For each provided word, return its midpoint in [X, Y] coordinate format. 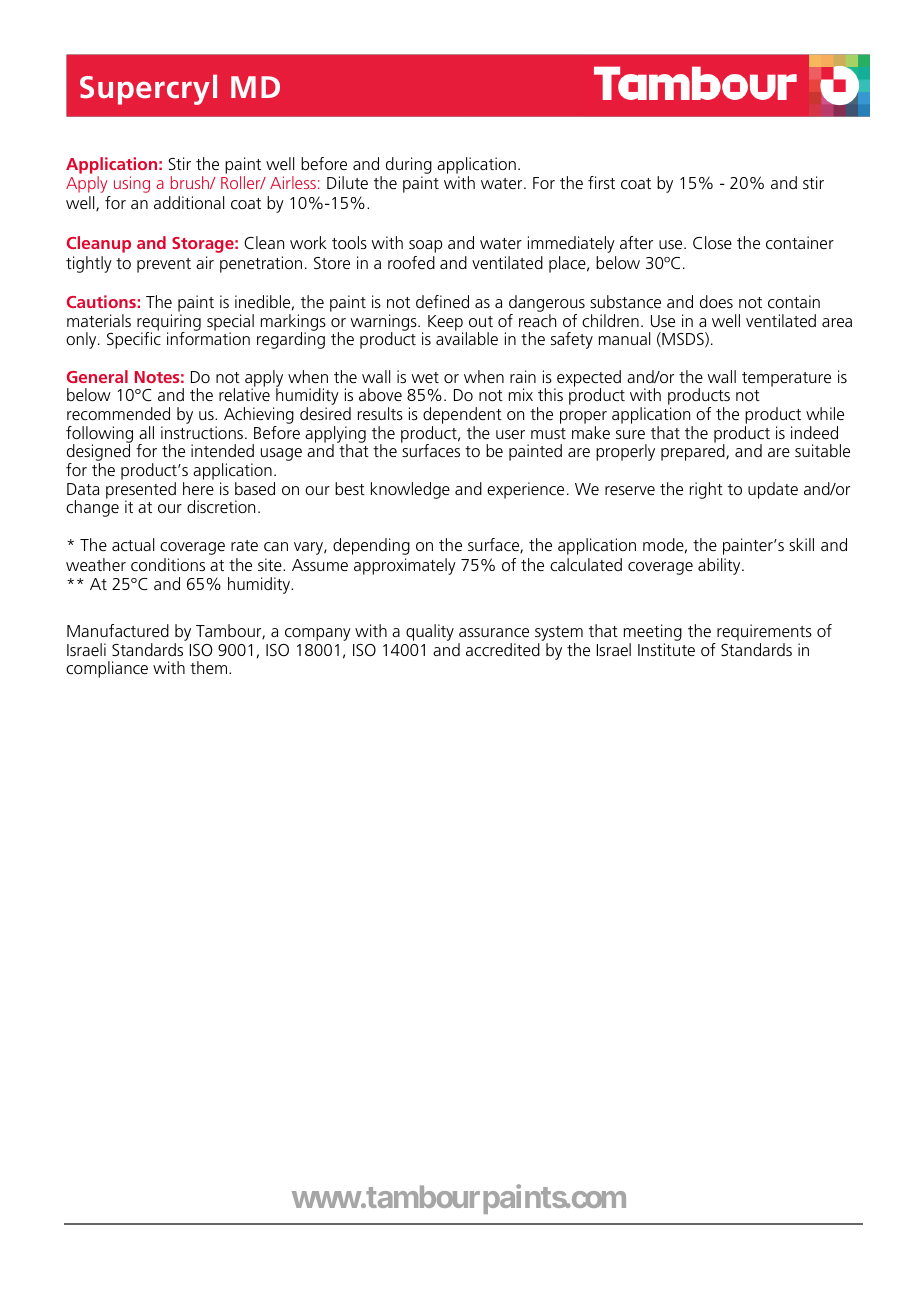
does [716, 301]
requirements [764, 632]
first [601, 182]
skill [801, 544]
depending [371, 546]
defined [442, 301]
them [210, 667]
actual [133, 544]
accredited [503, 649]
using [132, 184]
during [409, 165]
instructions [203, 432]
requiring [169, 324]
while [825, 413]
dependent [462, 417]
